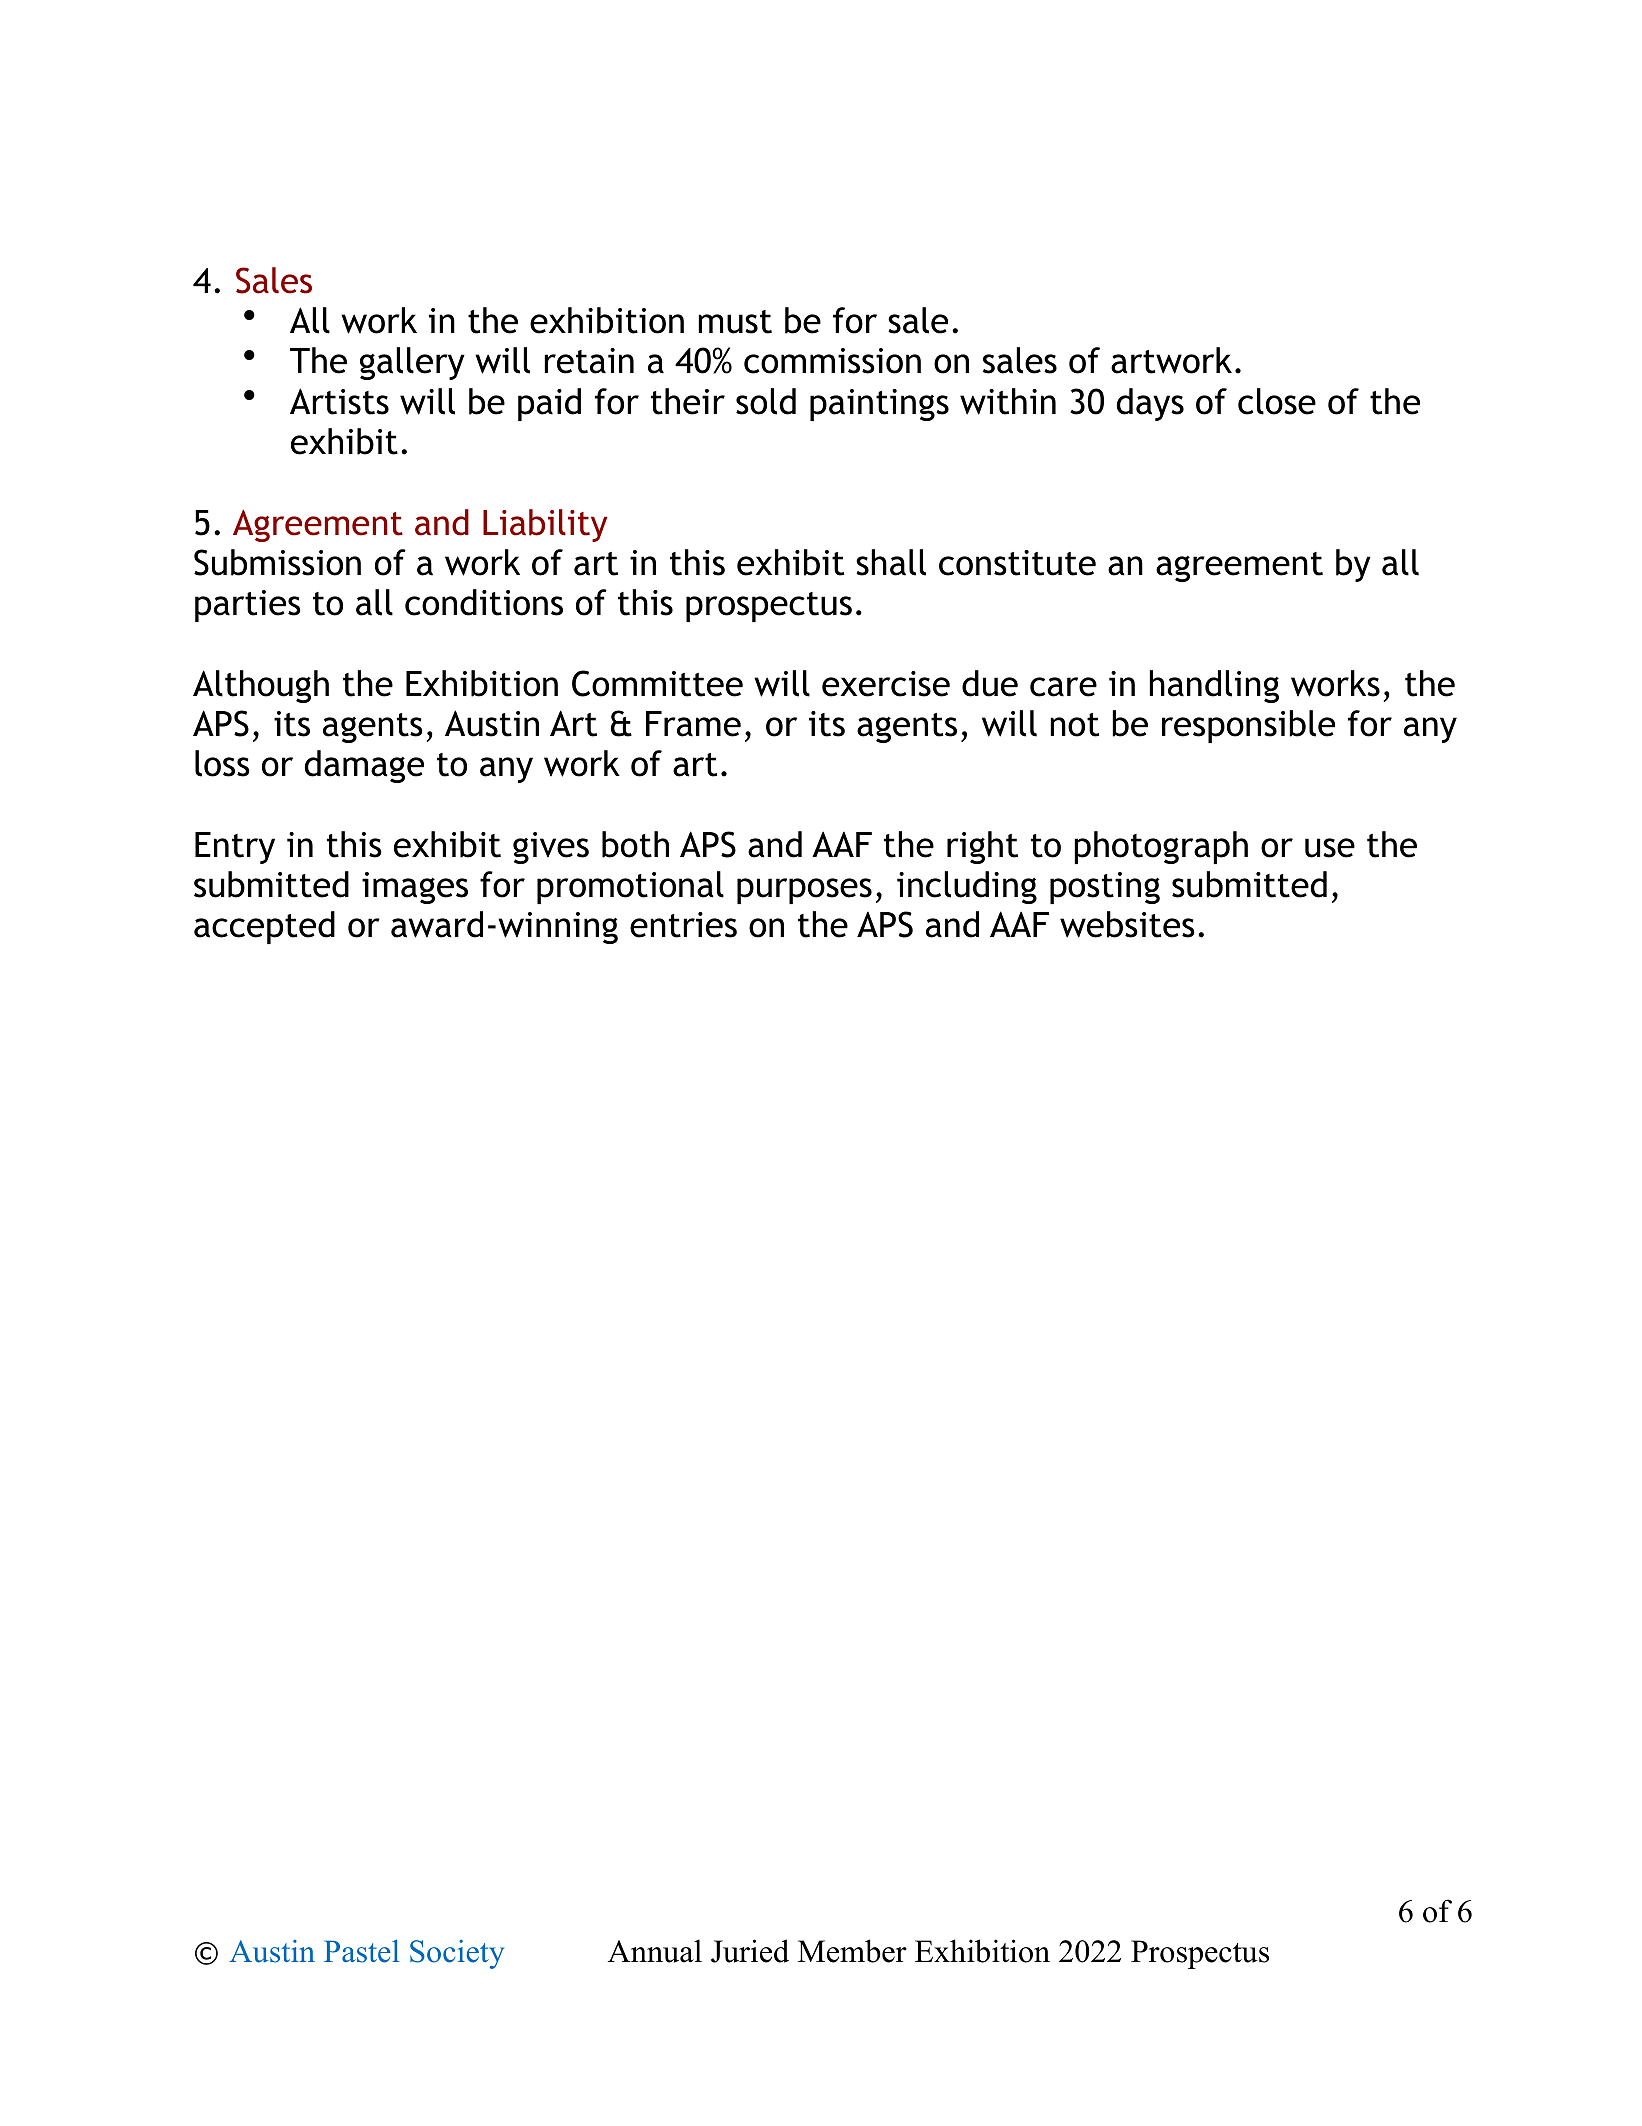  What do you see at coordinates (339, 401) in the screenshot?
I see `Artists` at bounding box center [339, 401].
